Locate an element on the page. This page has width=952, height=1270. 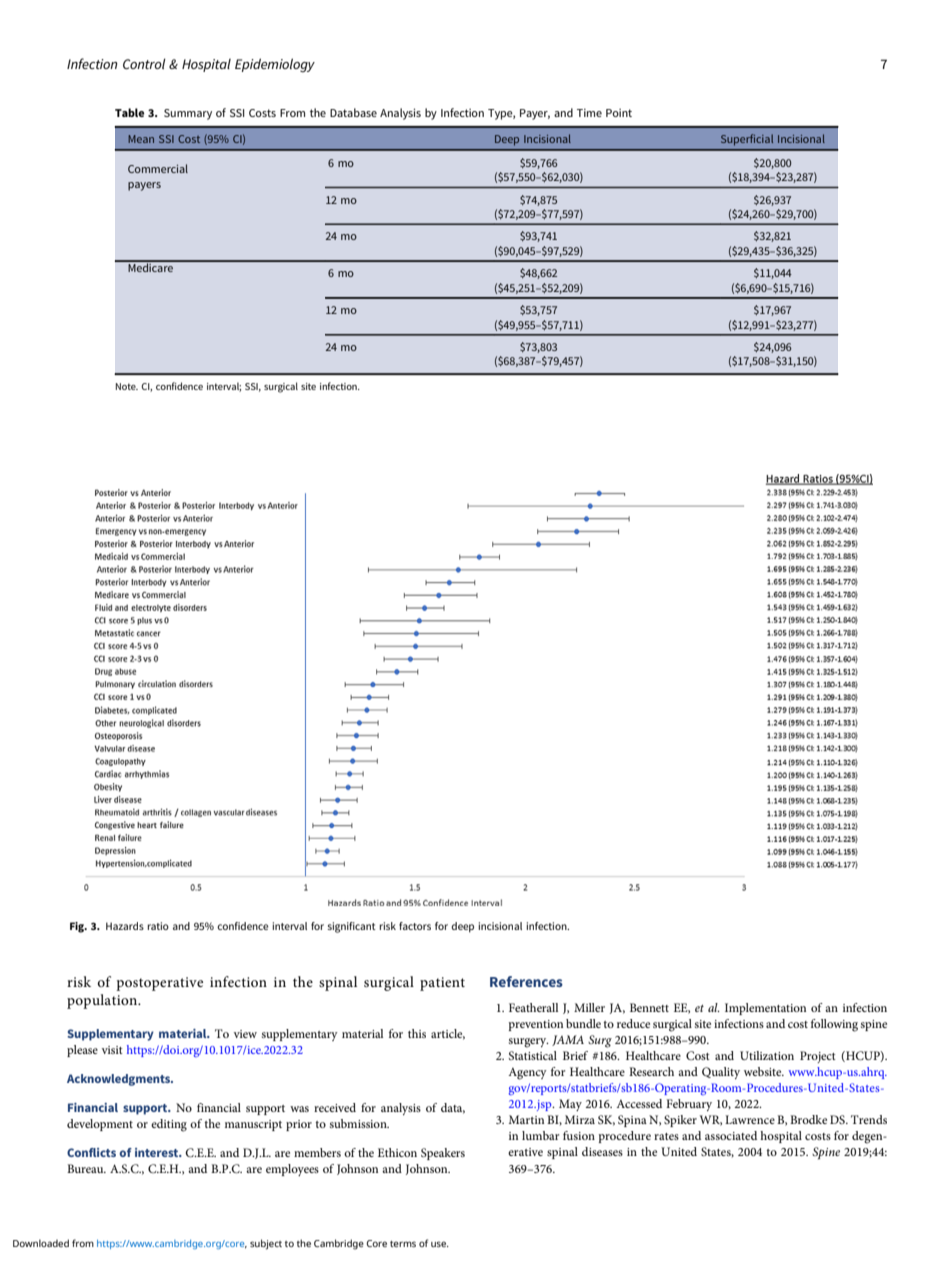
Table is located at coordinates (129, 112).
